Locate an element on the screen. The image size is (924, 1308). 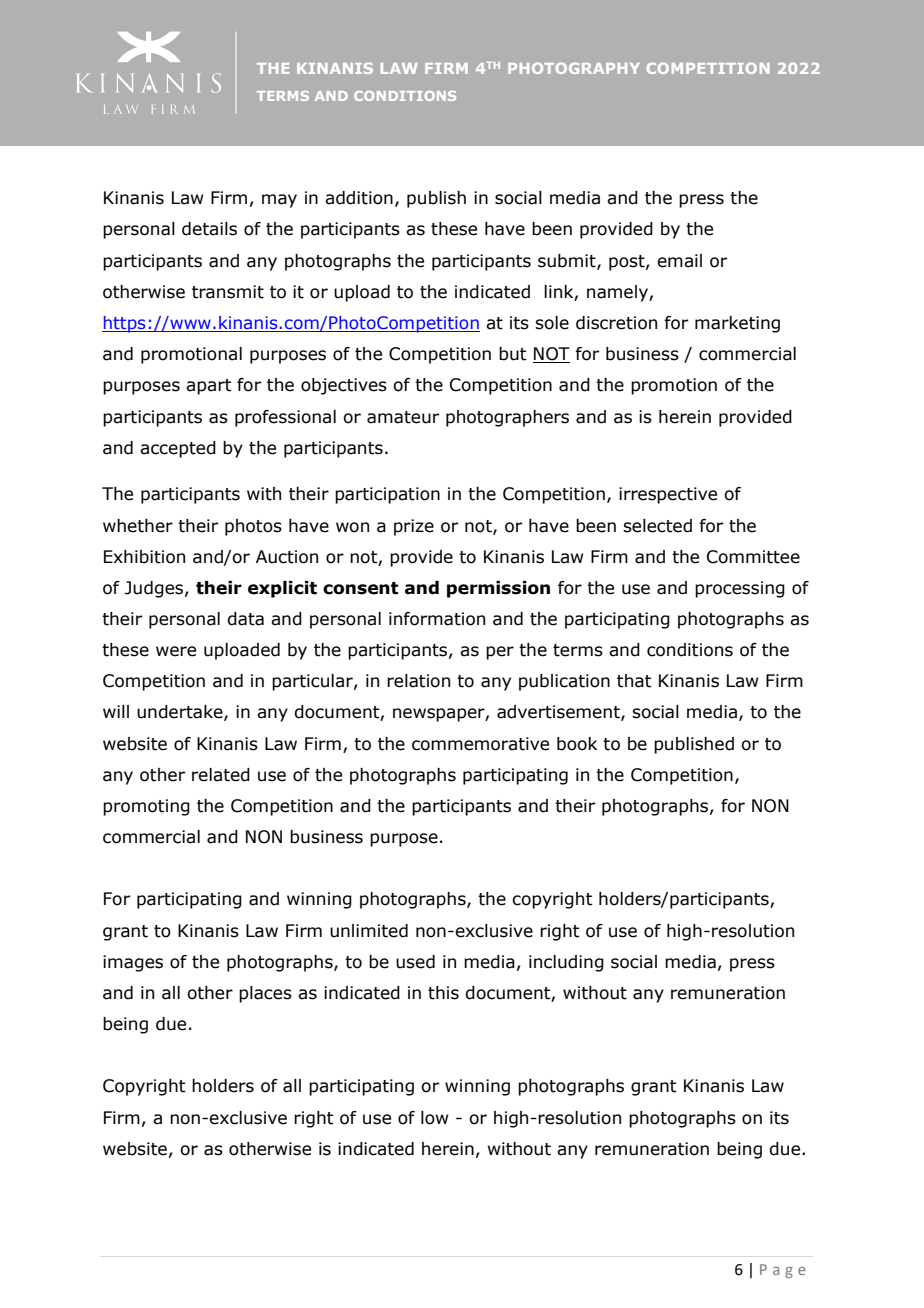
information is located at coordinates (437, 619).
